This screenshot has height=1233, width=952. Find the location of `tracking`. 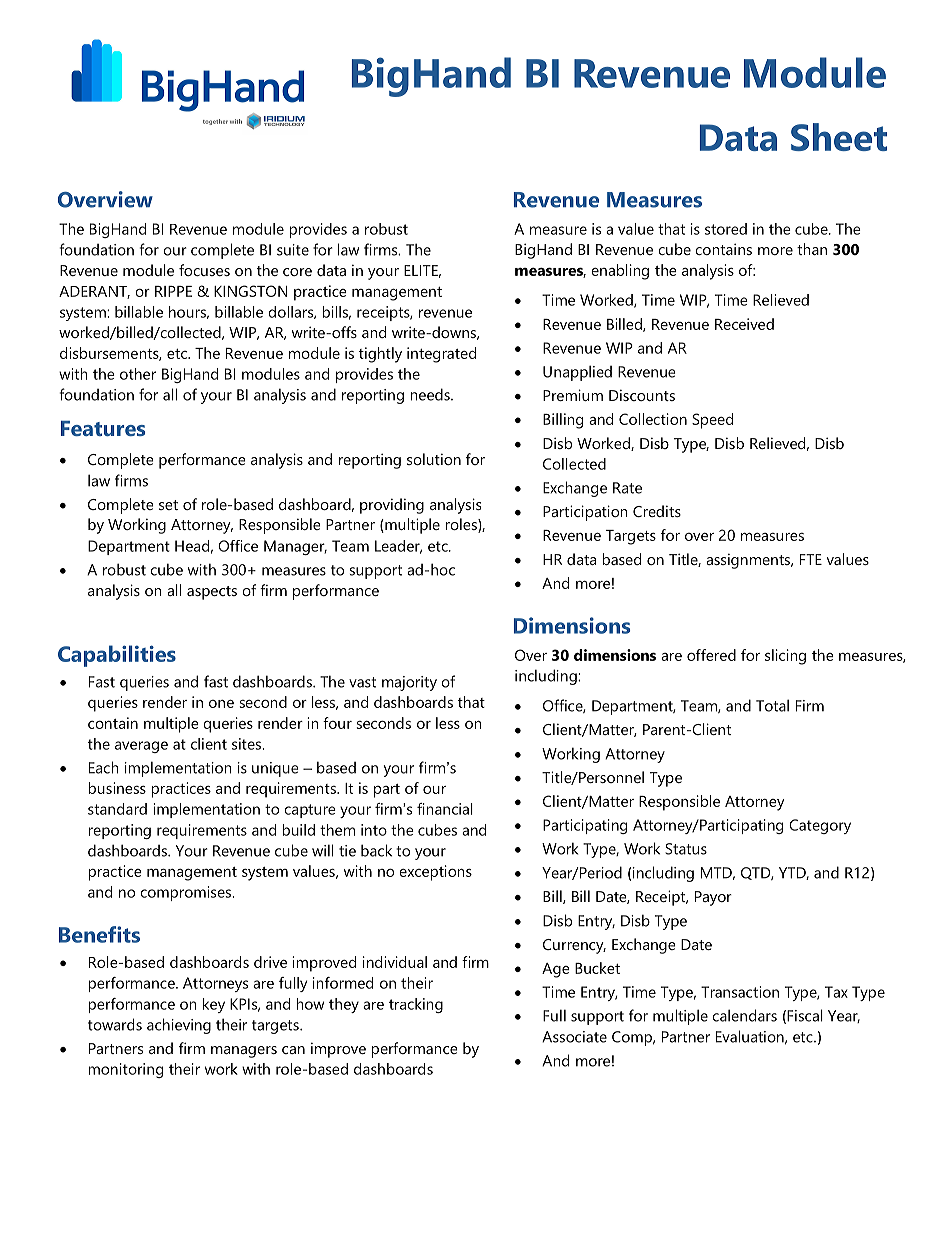

tracking is located at coordinates (416, 1005).
